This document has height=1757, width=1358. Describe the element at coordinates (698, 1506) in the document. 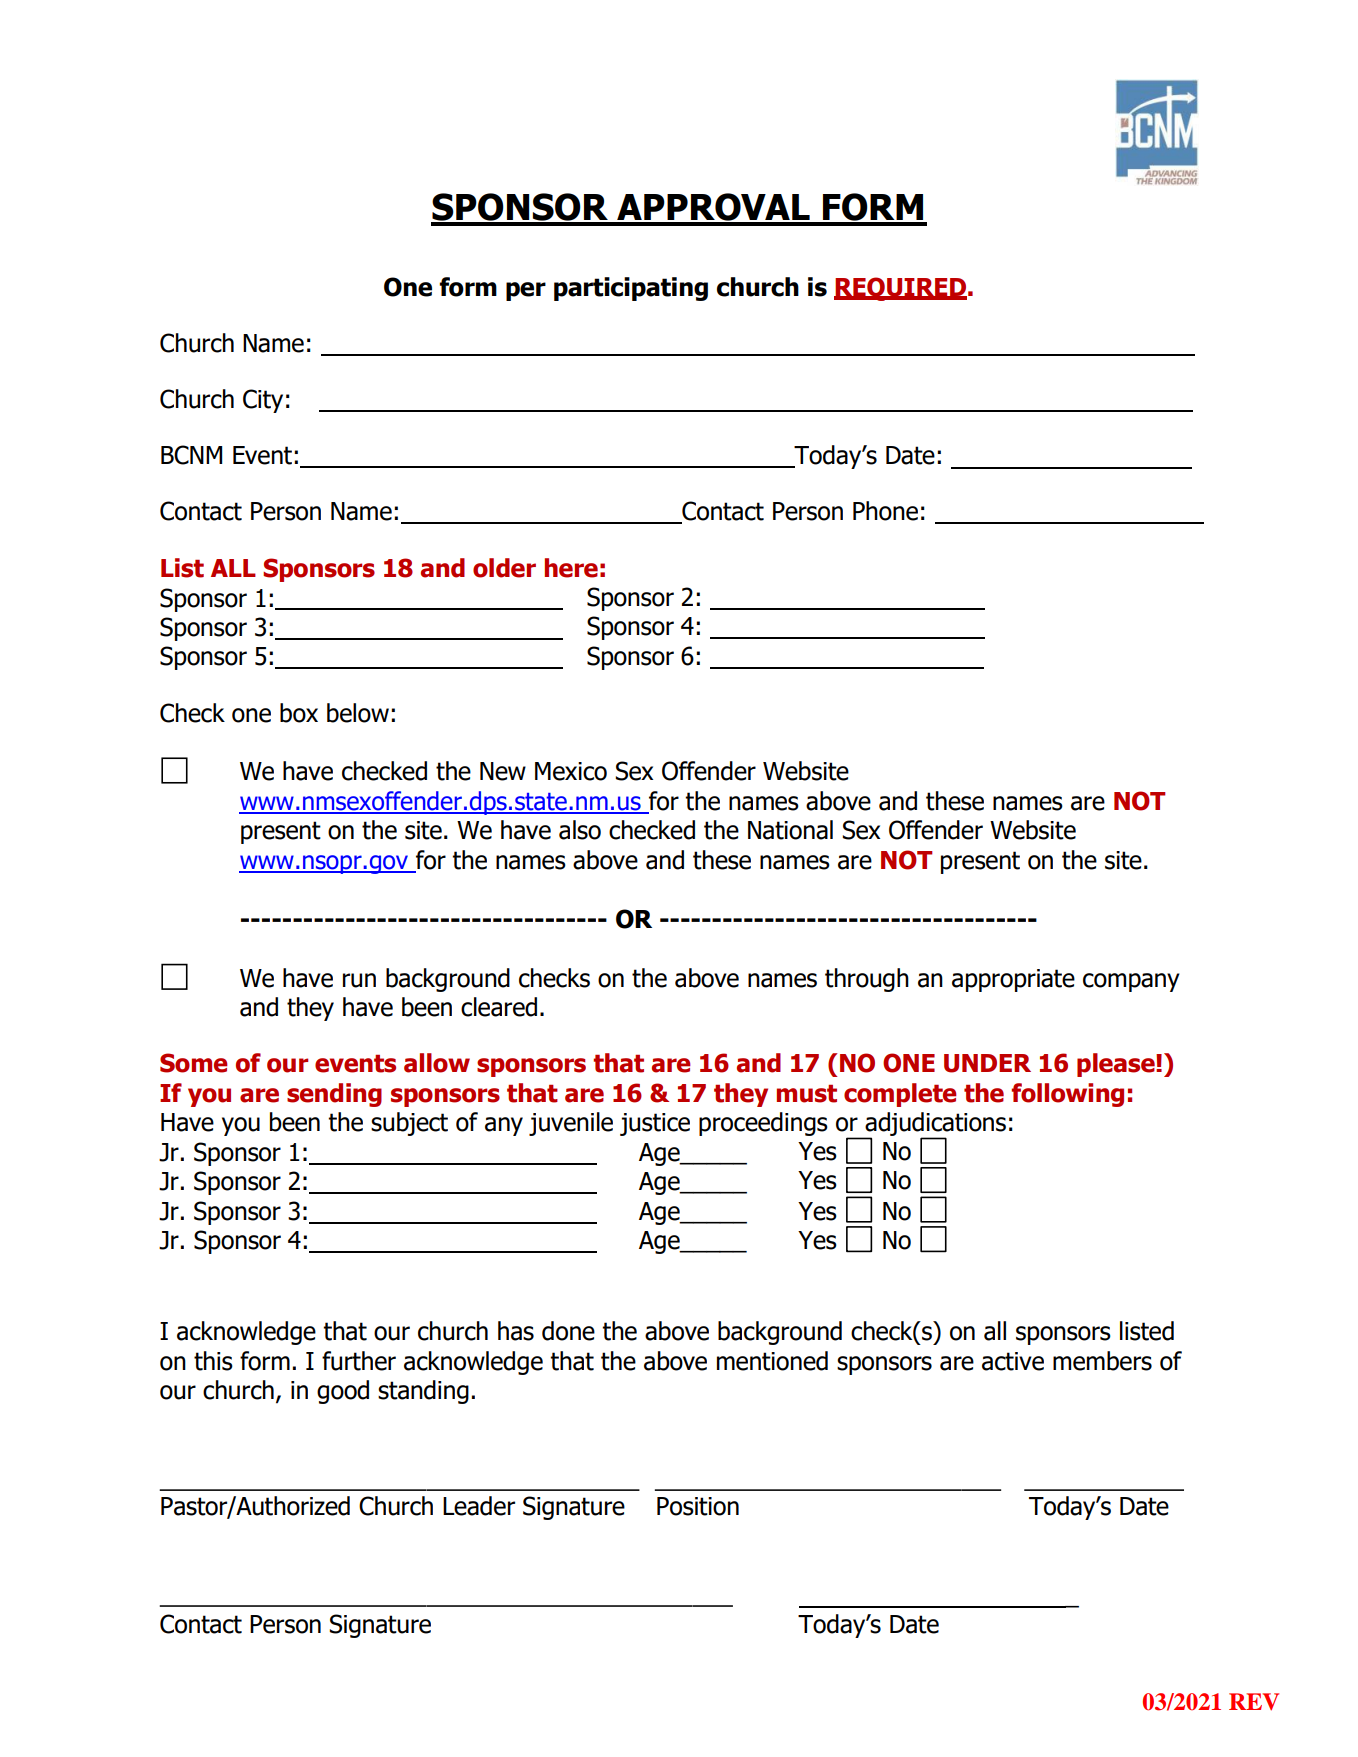

I see `Position` at that location.
